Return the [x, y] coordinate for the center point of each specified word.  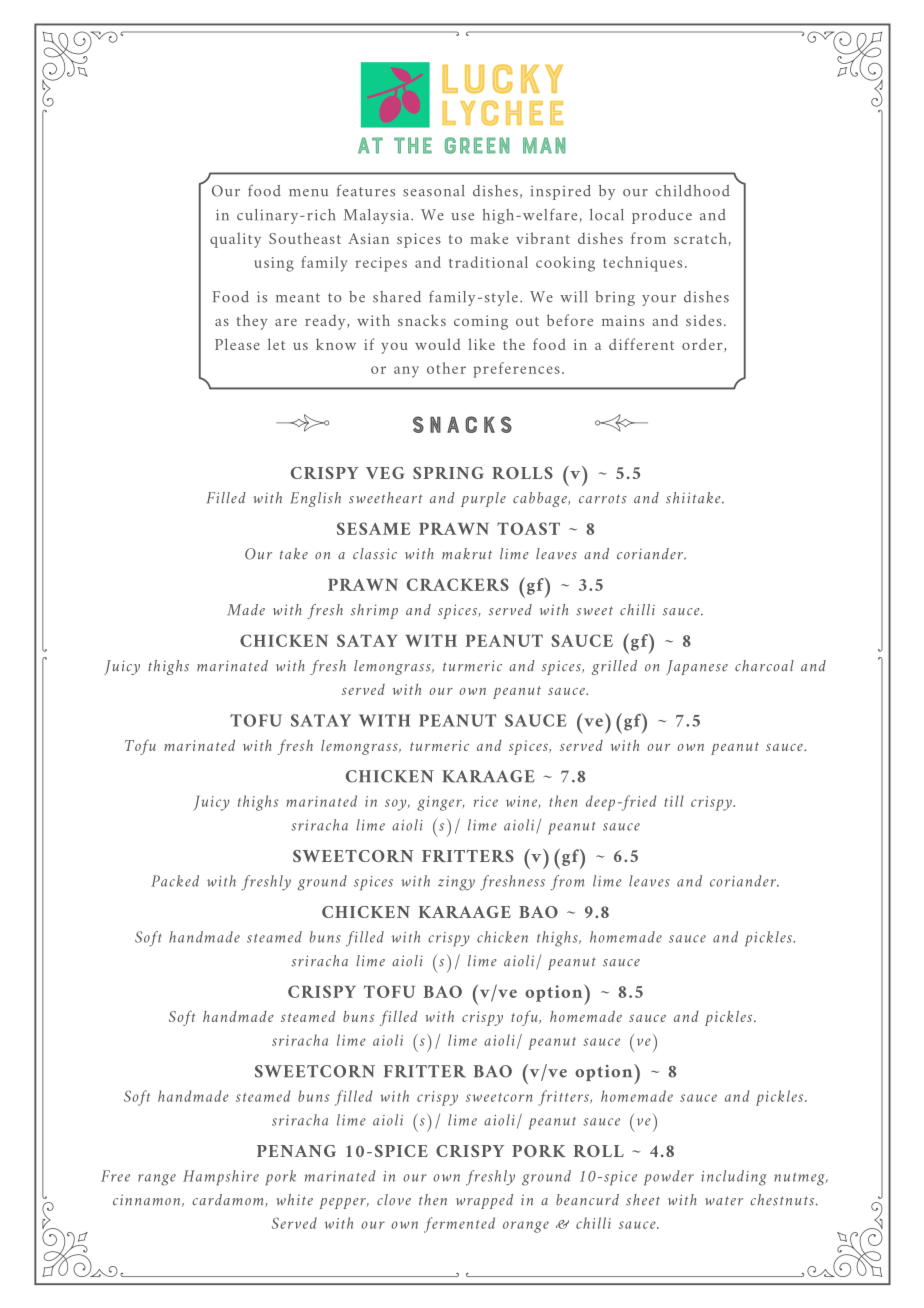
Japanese [697, 667]
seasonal [433, 191]
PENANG [296, 1151]
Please [237, 344]
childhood [692, 191]
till [674, 801]
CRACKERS [458, 584]
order [703, 345]
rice [486, 801]
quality [235, 240]
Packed [175, 881]
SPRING [448, 473]
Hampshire [221, 1178]
